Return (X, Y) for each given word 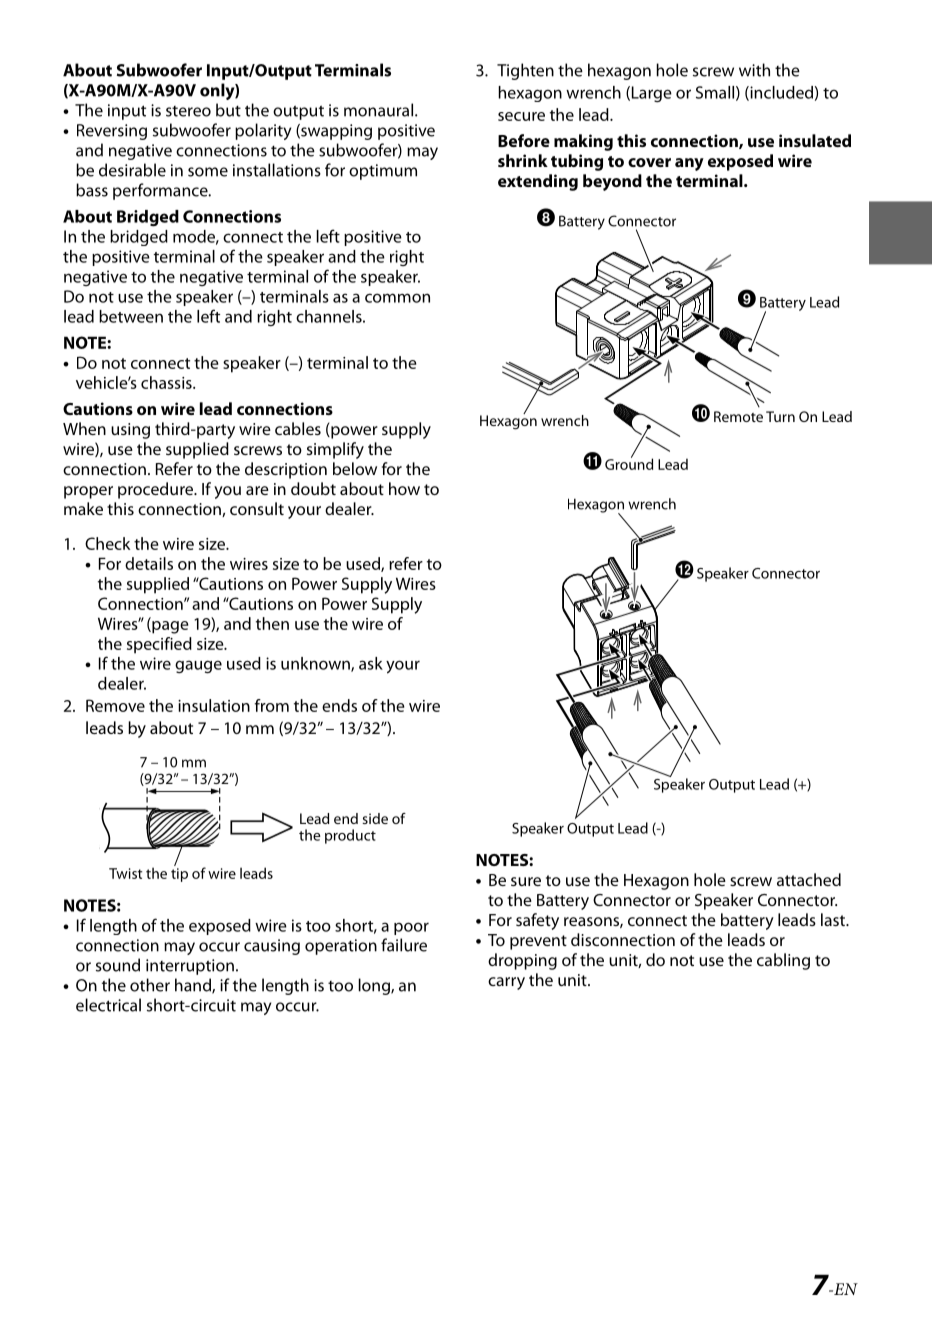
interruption (190, 967)
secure (521, 116)
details (149, 563)
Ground (629, 463)
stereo (188, 111)
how (404, 488)
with (754, 70)
